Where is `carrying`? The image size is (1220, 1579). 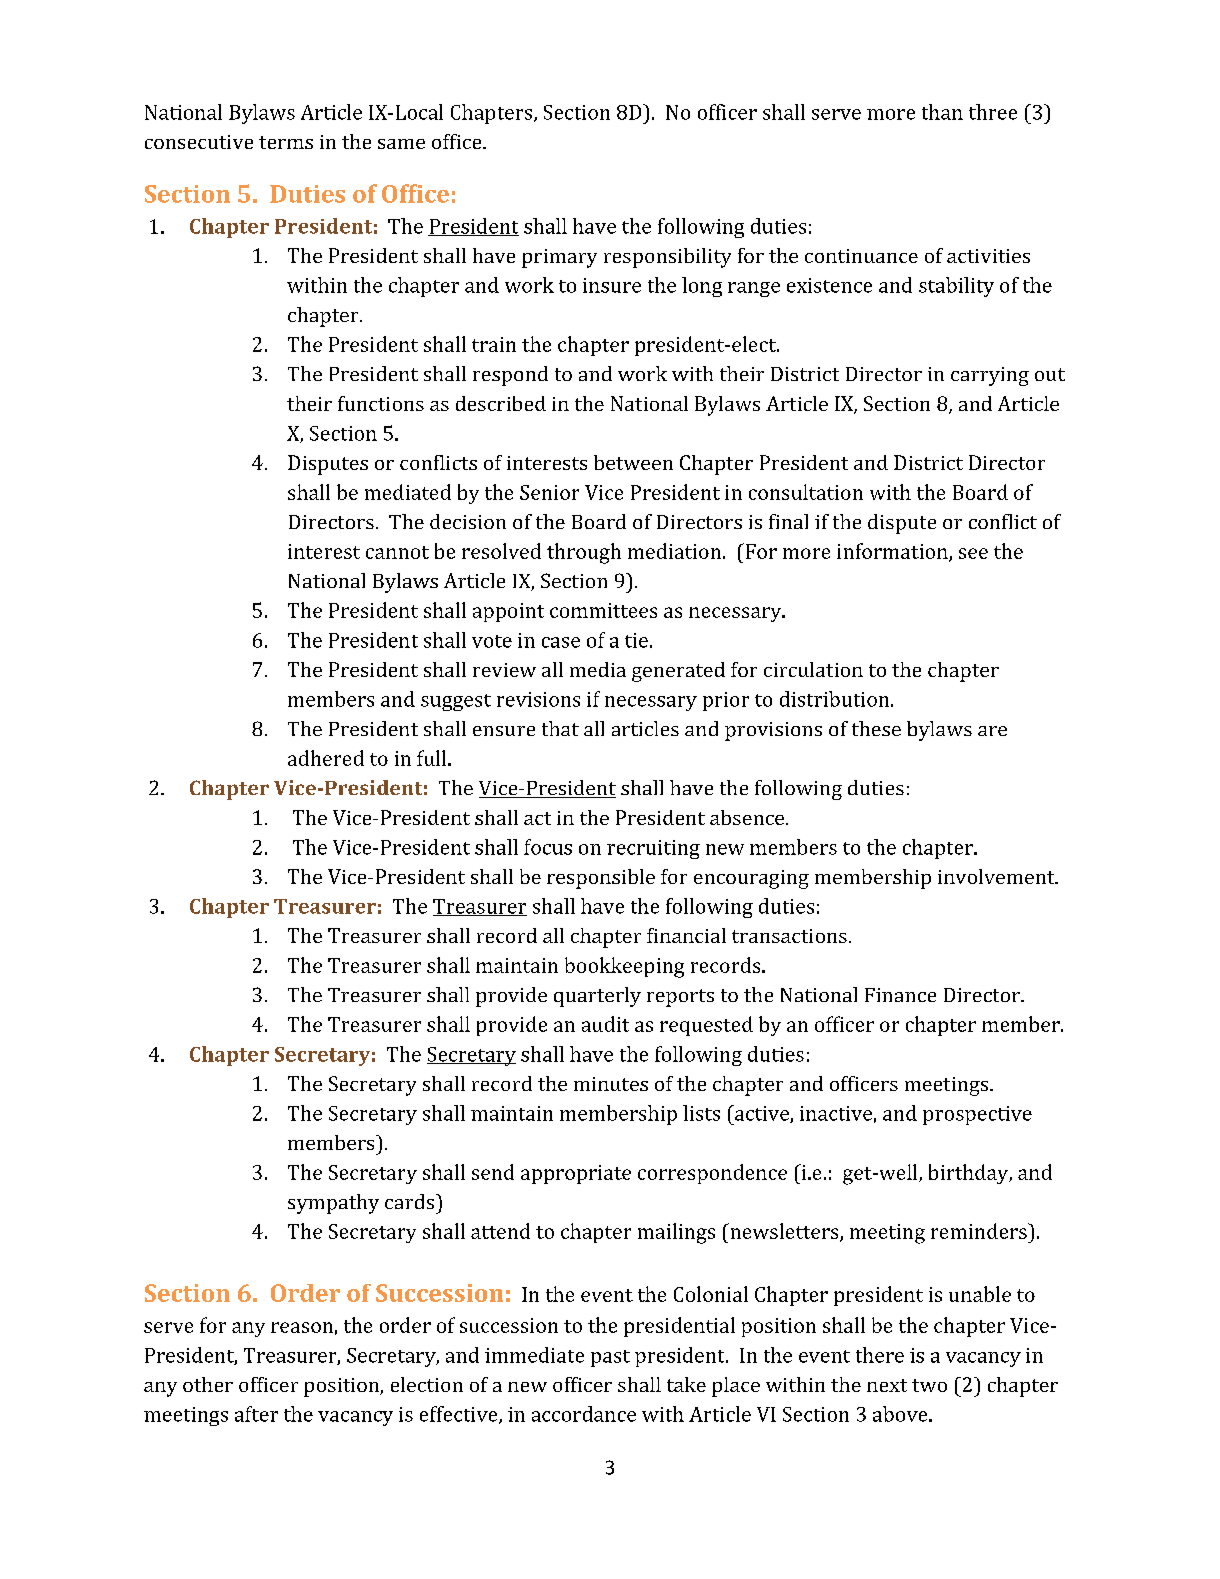 carrying is located at coordinates (990, 376).
